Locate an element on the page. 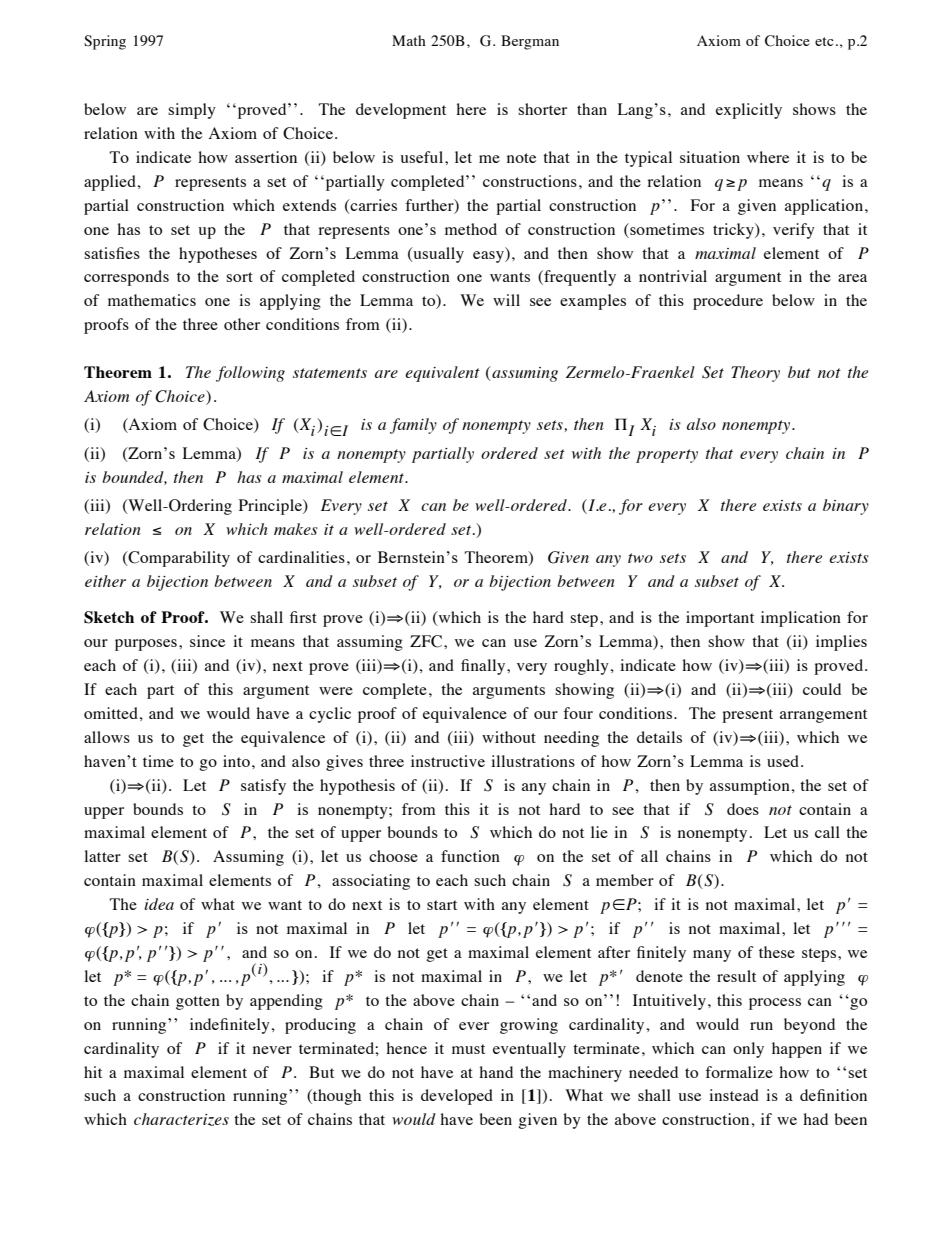  characterizes is located at coordinates (181, 1119).
